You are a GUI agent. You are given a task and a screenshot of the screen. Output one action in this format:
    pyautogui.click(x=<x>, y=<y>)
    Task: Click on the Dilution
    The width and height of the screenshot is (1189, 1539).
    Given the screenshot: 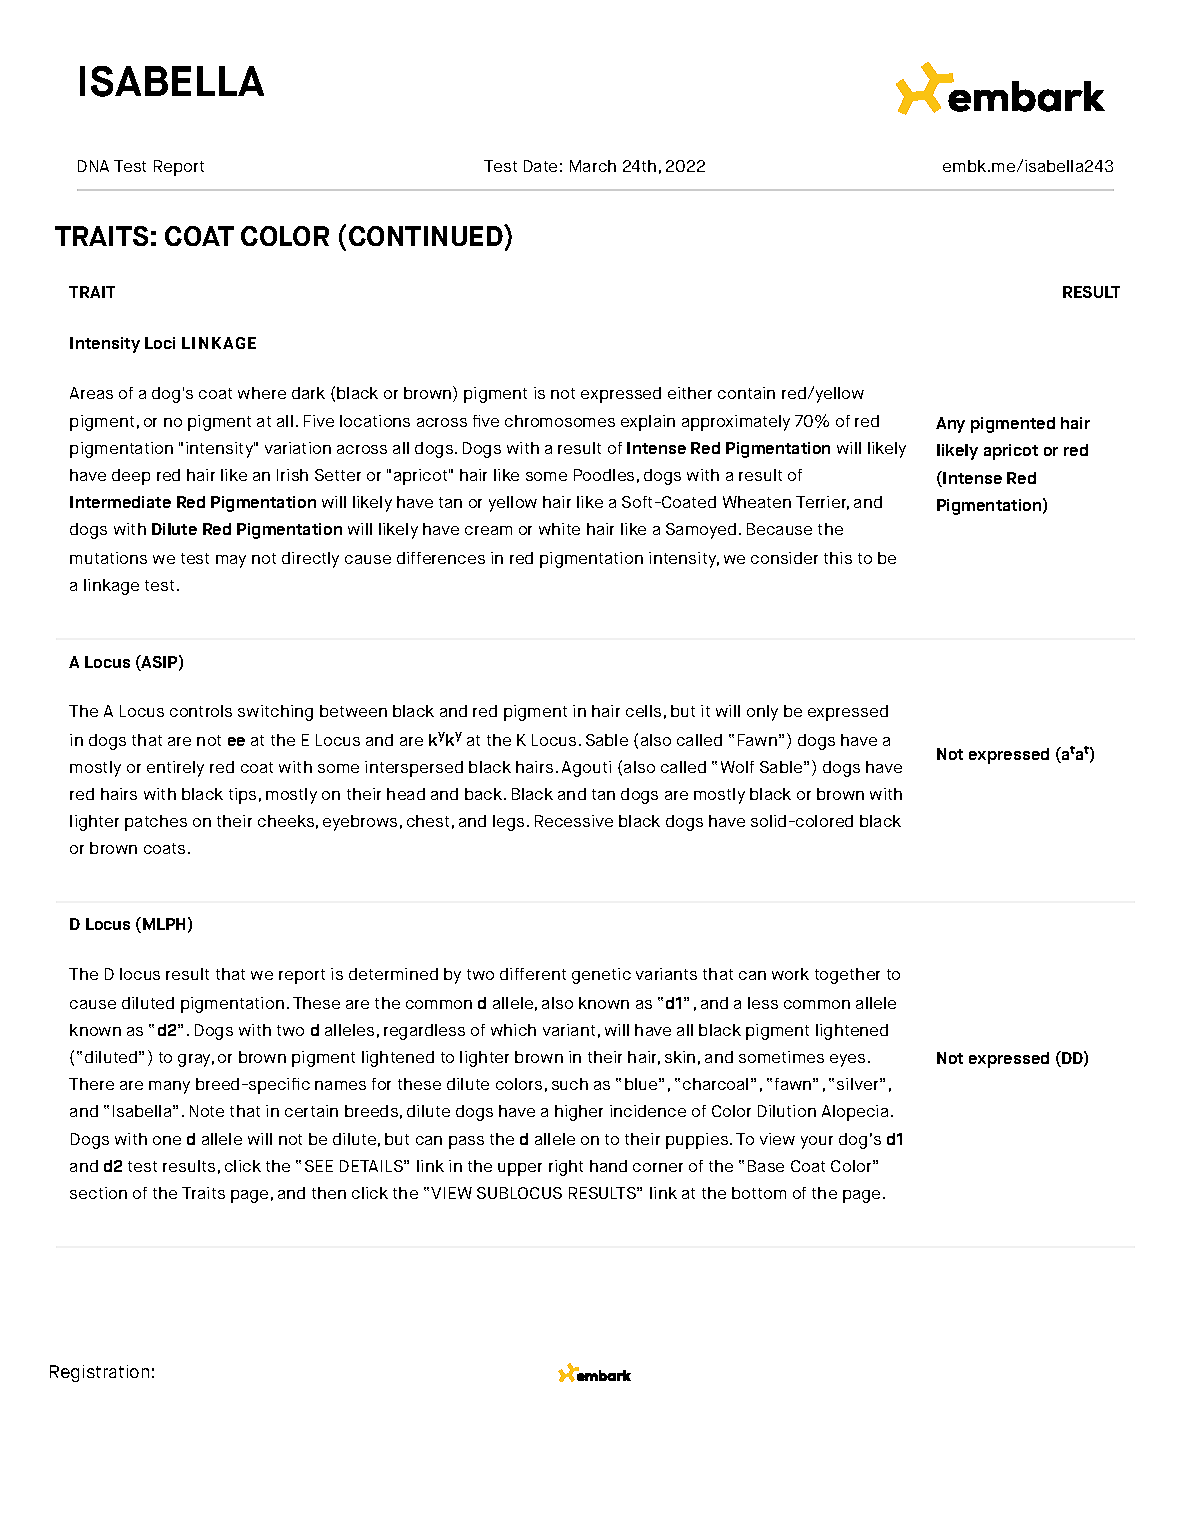 What is the action you would take?
    pyautogui.click(x=787, y=1111)
